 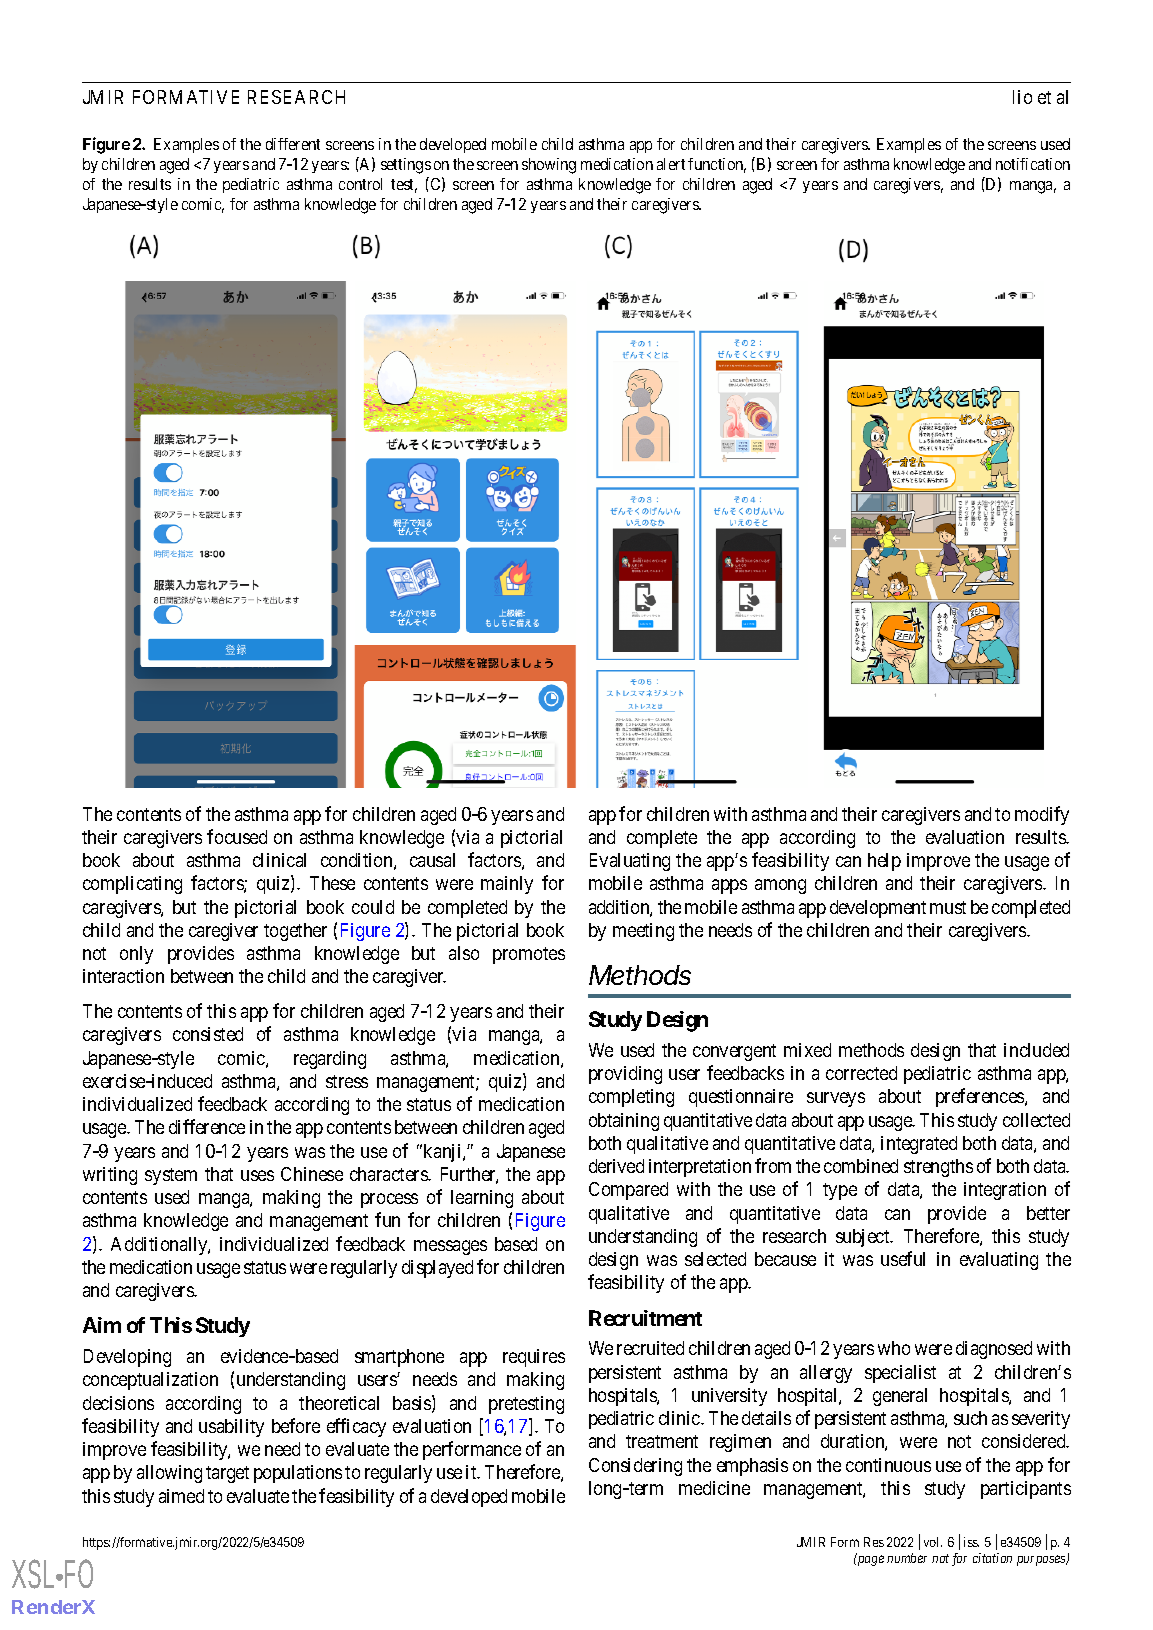 What do you see at coordinates (549, 166) in the screenshot?
I see `showing` at bounding box center [549, 166].
